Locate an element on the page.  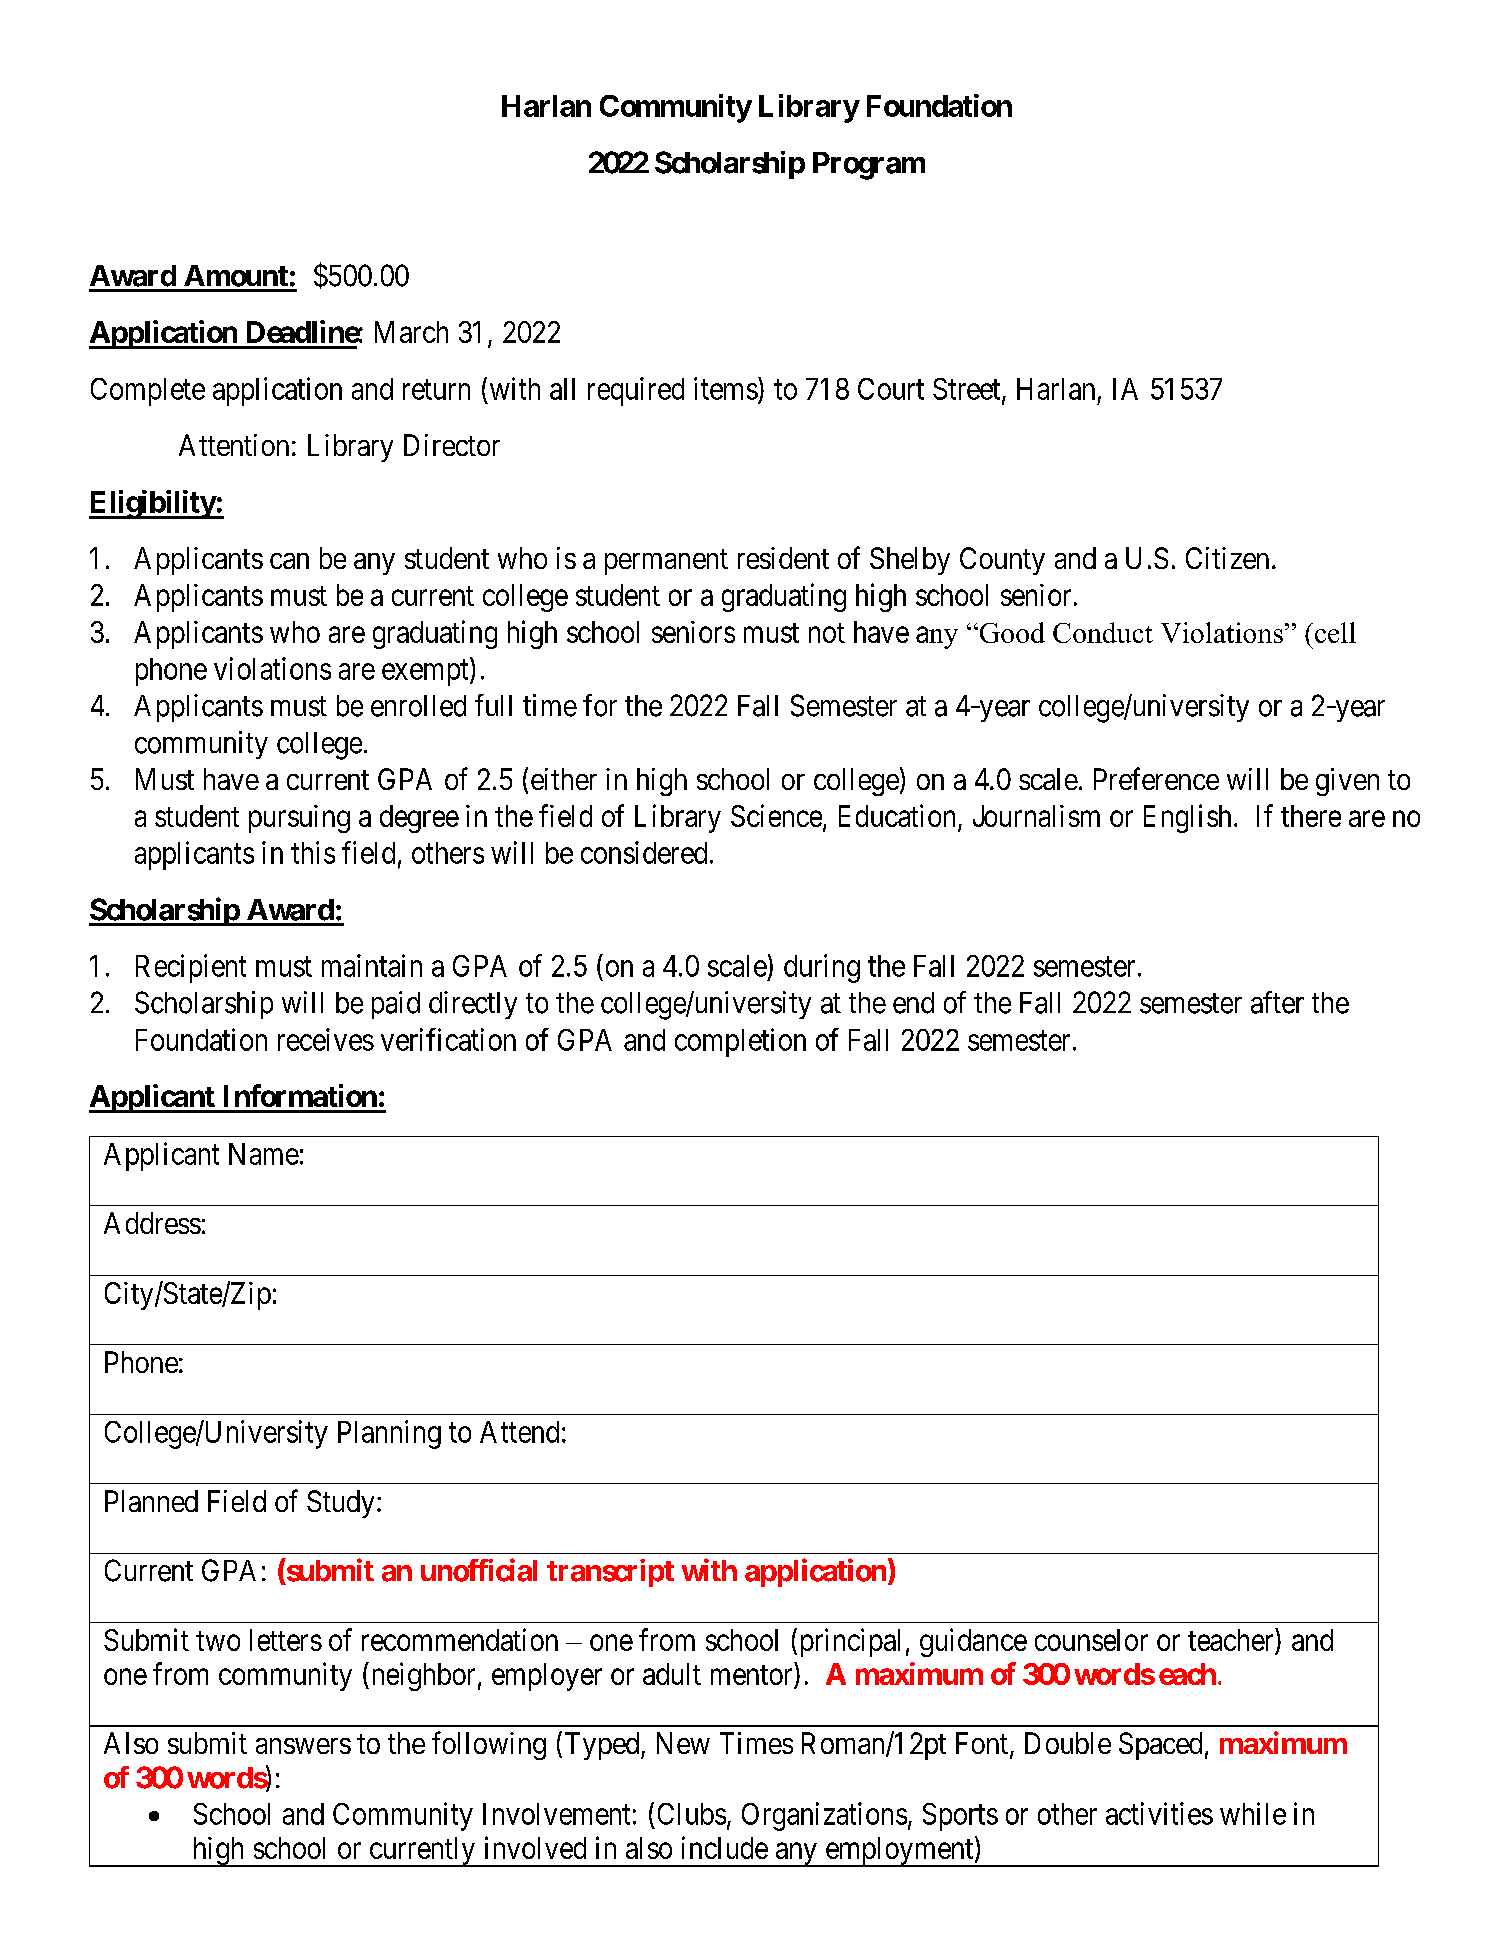
while is located at coordinates (1253, 1813).
